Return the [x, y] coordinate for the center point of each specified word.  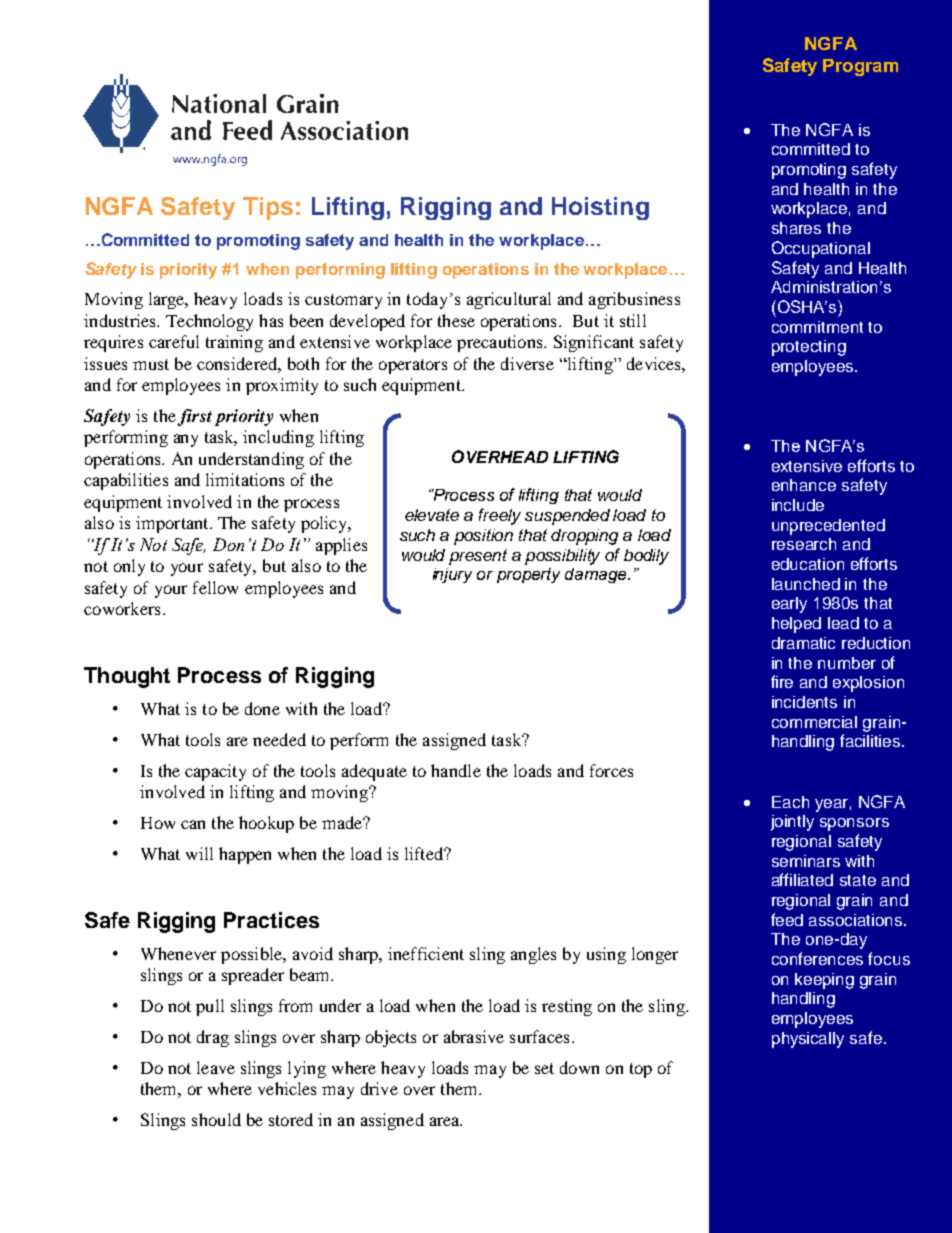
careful [174, 341]
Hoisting [600, 208]
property [528, 575]
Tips [268, 208]
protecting [809, 348]
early [789, 605]
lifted [425, 853]
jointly [792, 823]
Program [860, 67]
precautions [501, 343]
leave [216, 1067]
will [199, 853]
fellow [215, 587]
